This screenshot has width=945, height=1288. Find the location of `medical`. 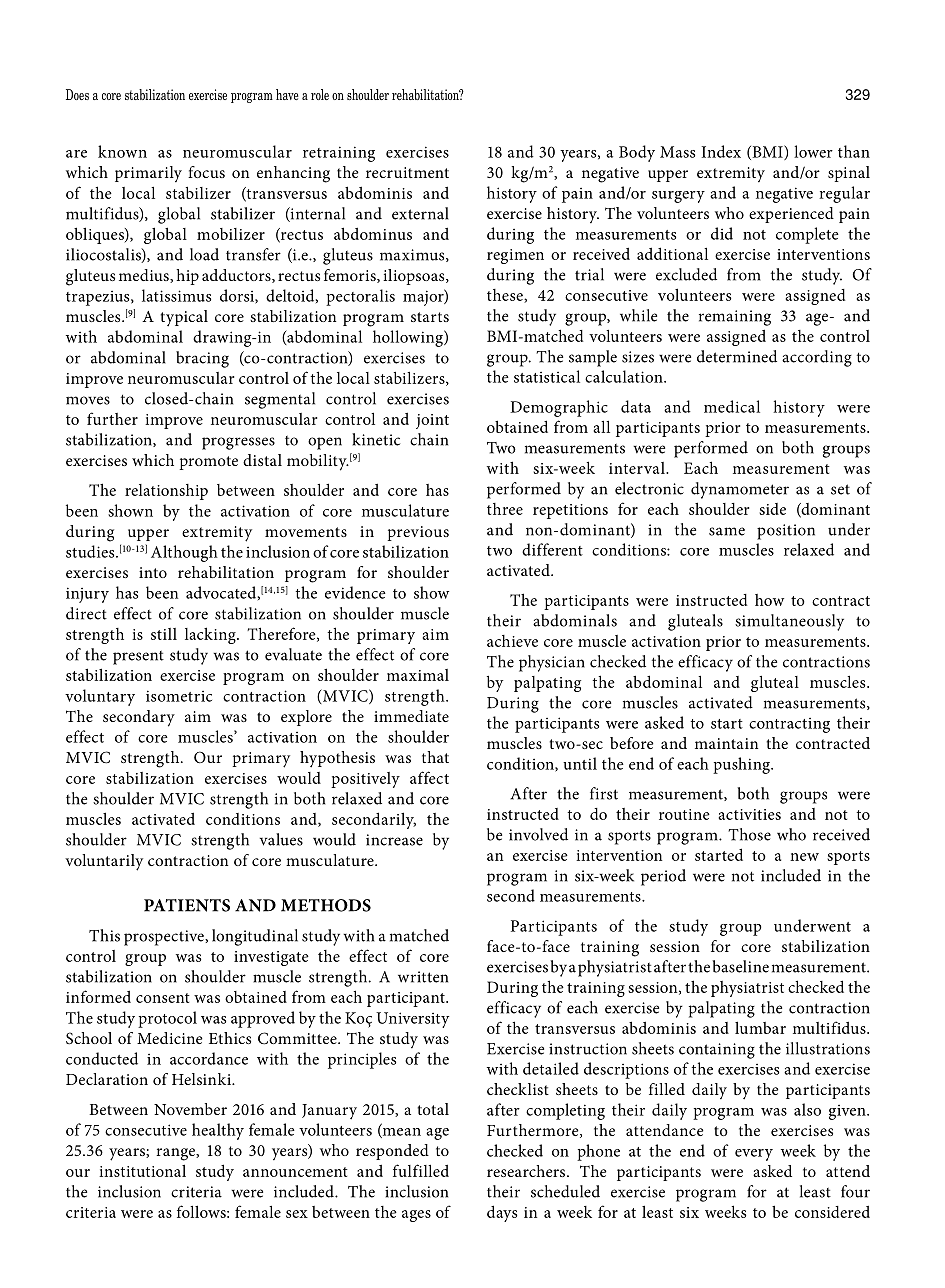

medical is located at coordinates (732, 406).
